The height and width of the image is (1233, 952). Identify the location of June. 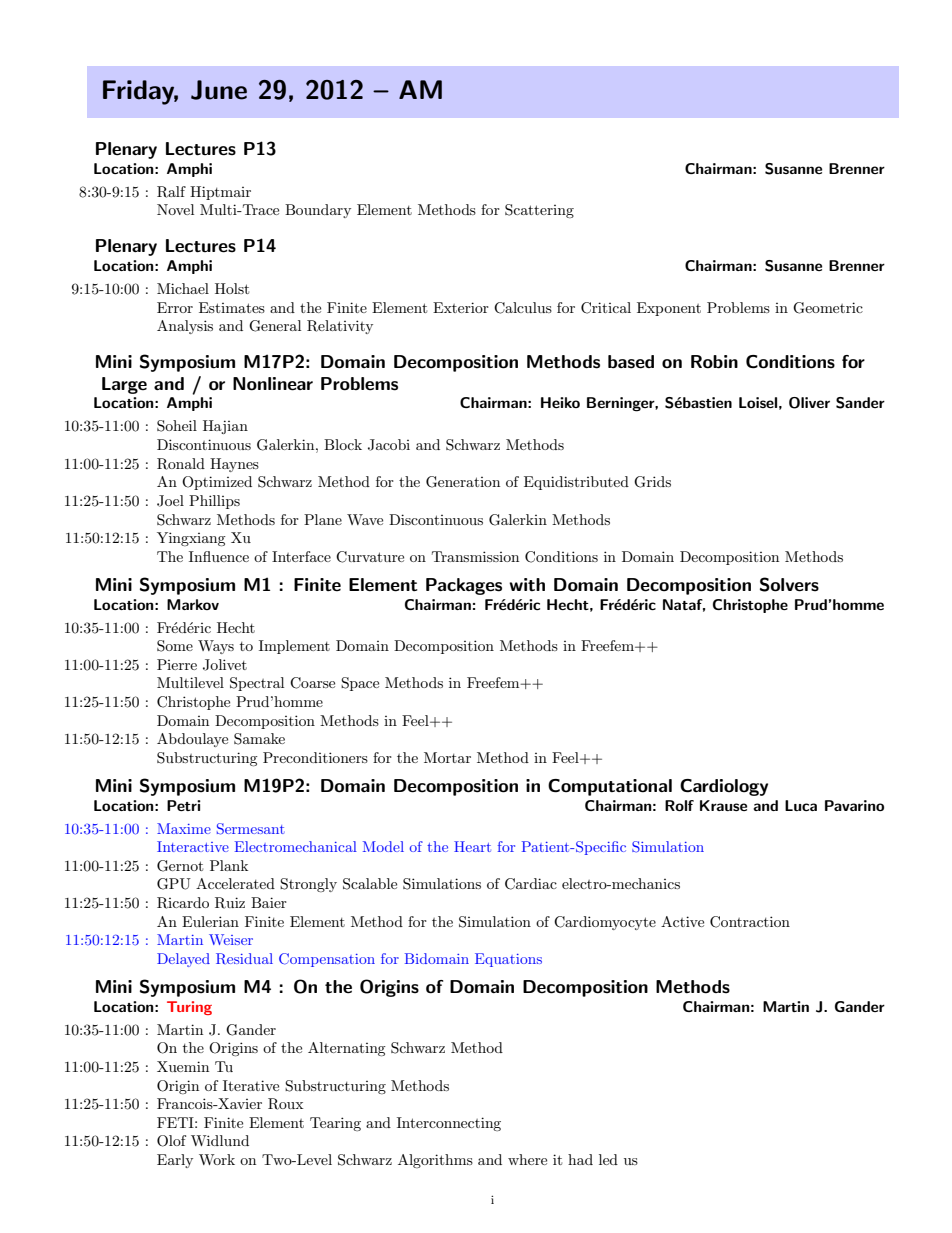
(219, 90).
